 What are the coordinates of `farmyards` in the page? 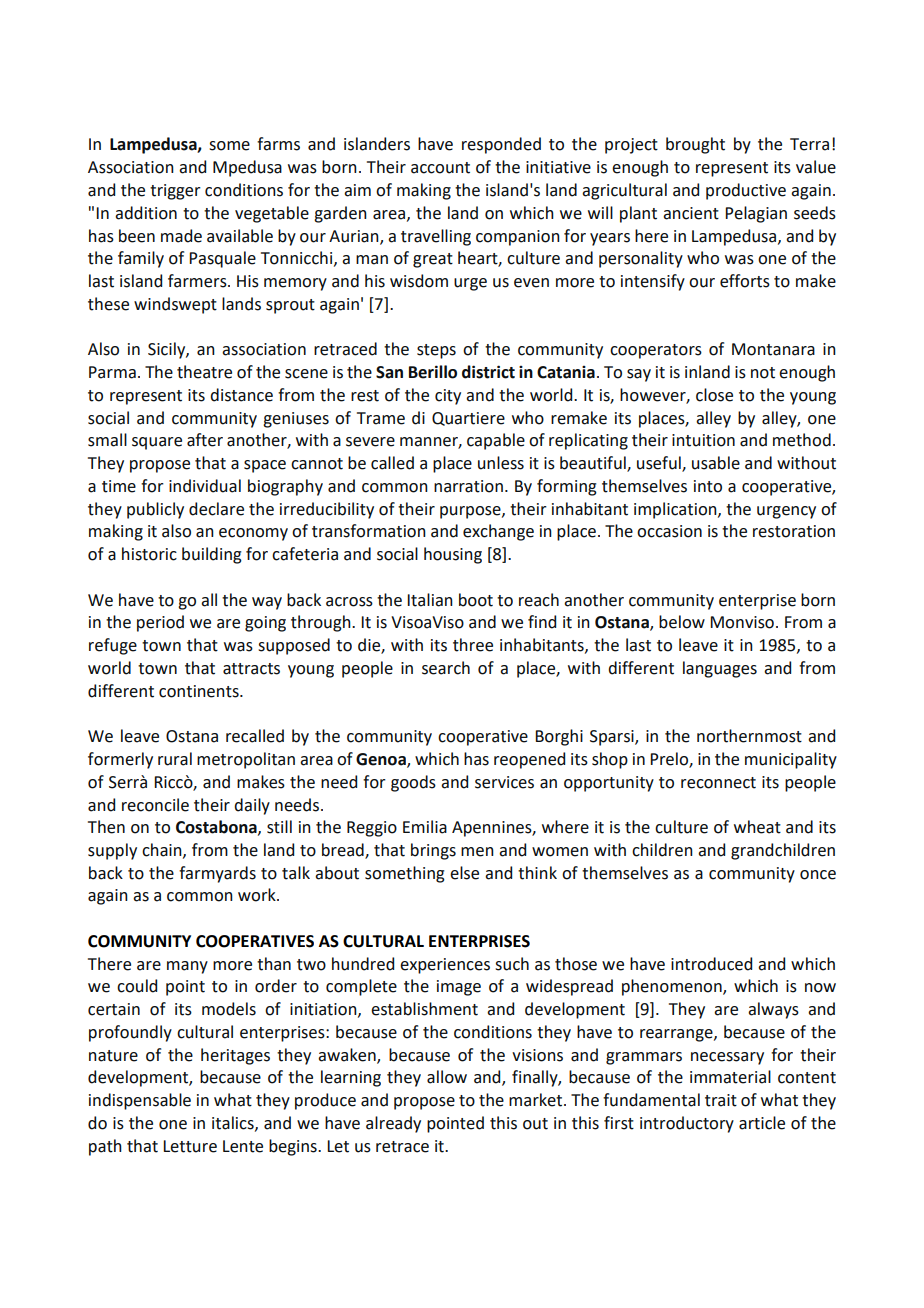 It's located at (217, 874).
